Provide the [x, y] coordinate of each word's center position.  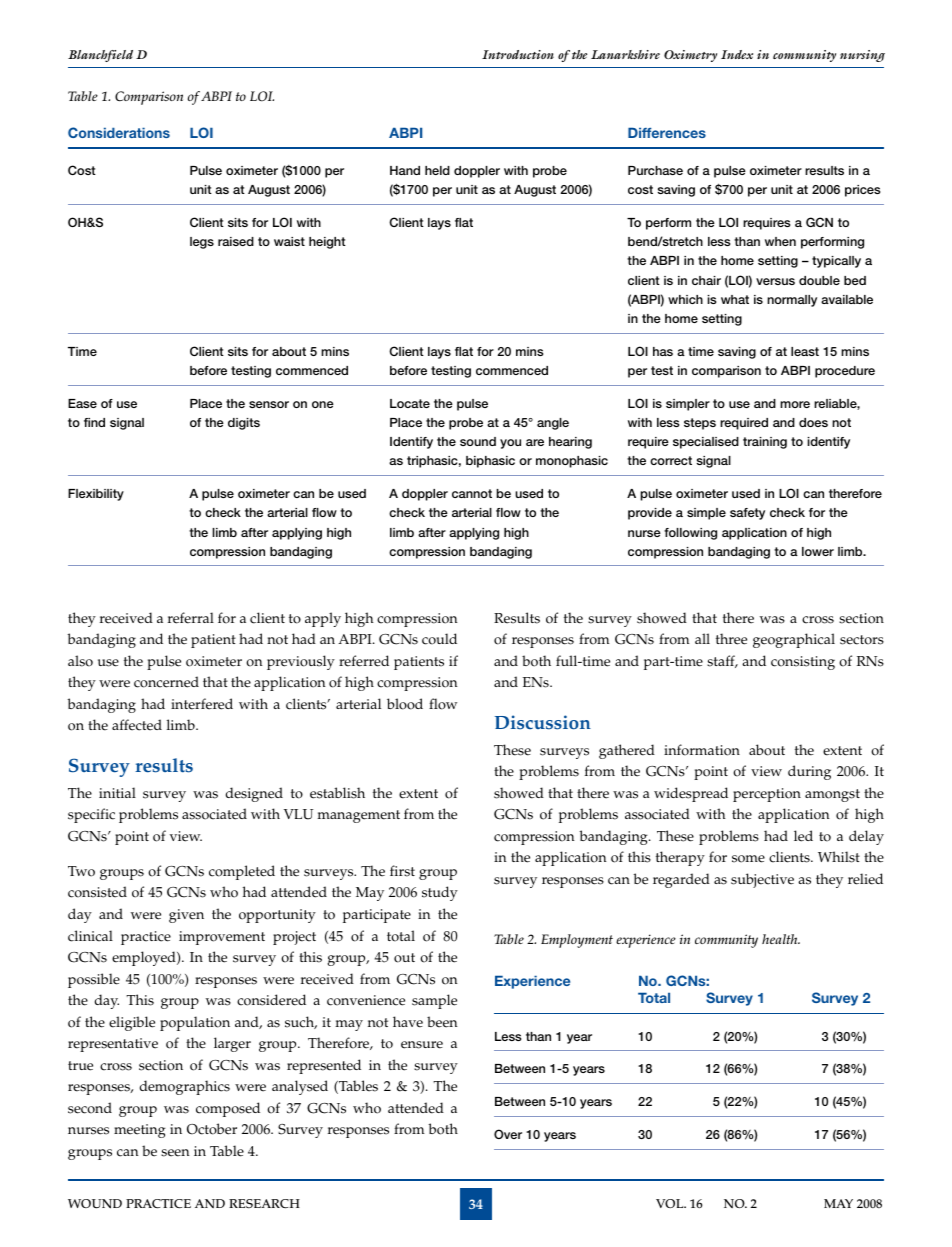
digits [244, 424]
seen [175, 1153]
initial [117, 792]
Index [737, 54]
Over [508, 1134]
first [402, 871]
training [765, 443]
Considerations [119, 132]
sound [478, 441]
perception [767, 795]
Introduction [518, 54]
